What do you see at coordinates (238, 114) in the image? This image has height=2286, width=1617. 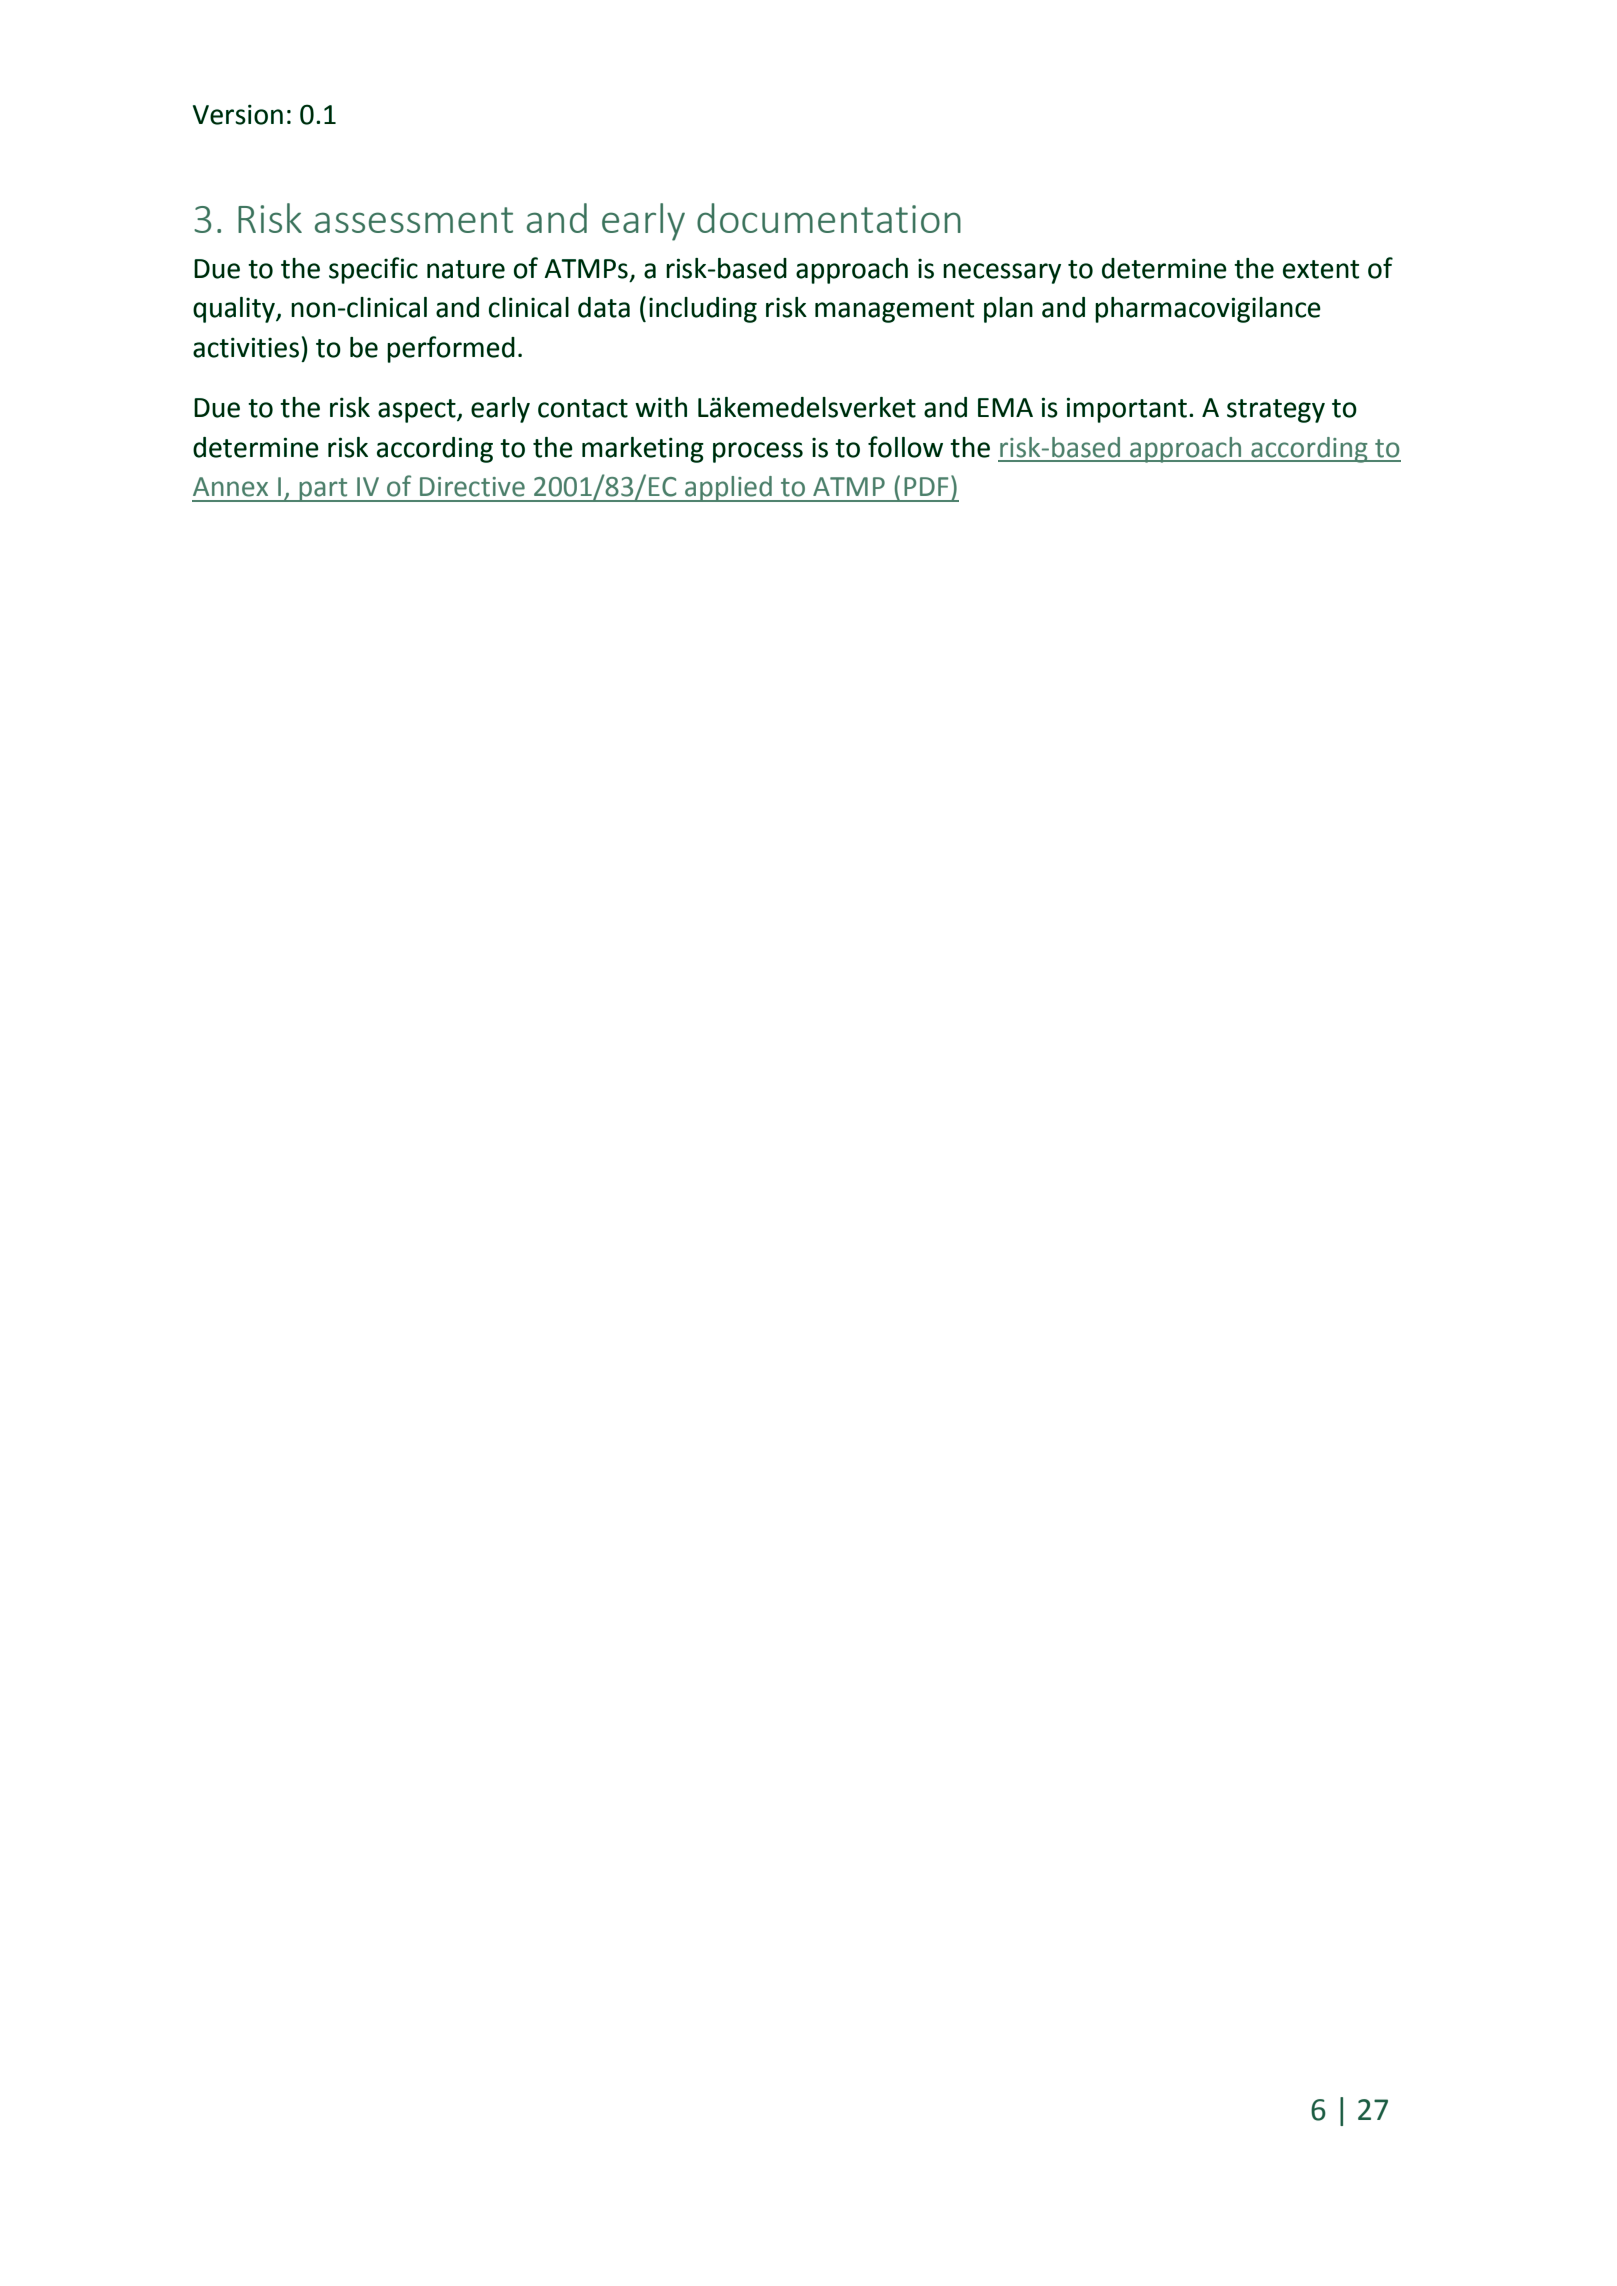 I see `Version` at bounding box center [238, 114].
